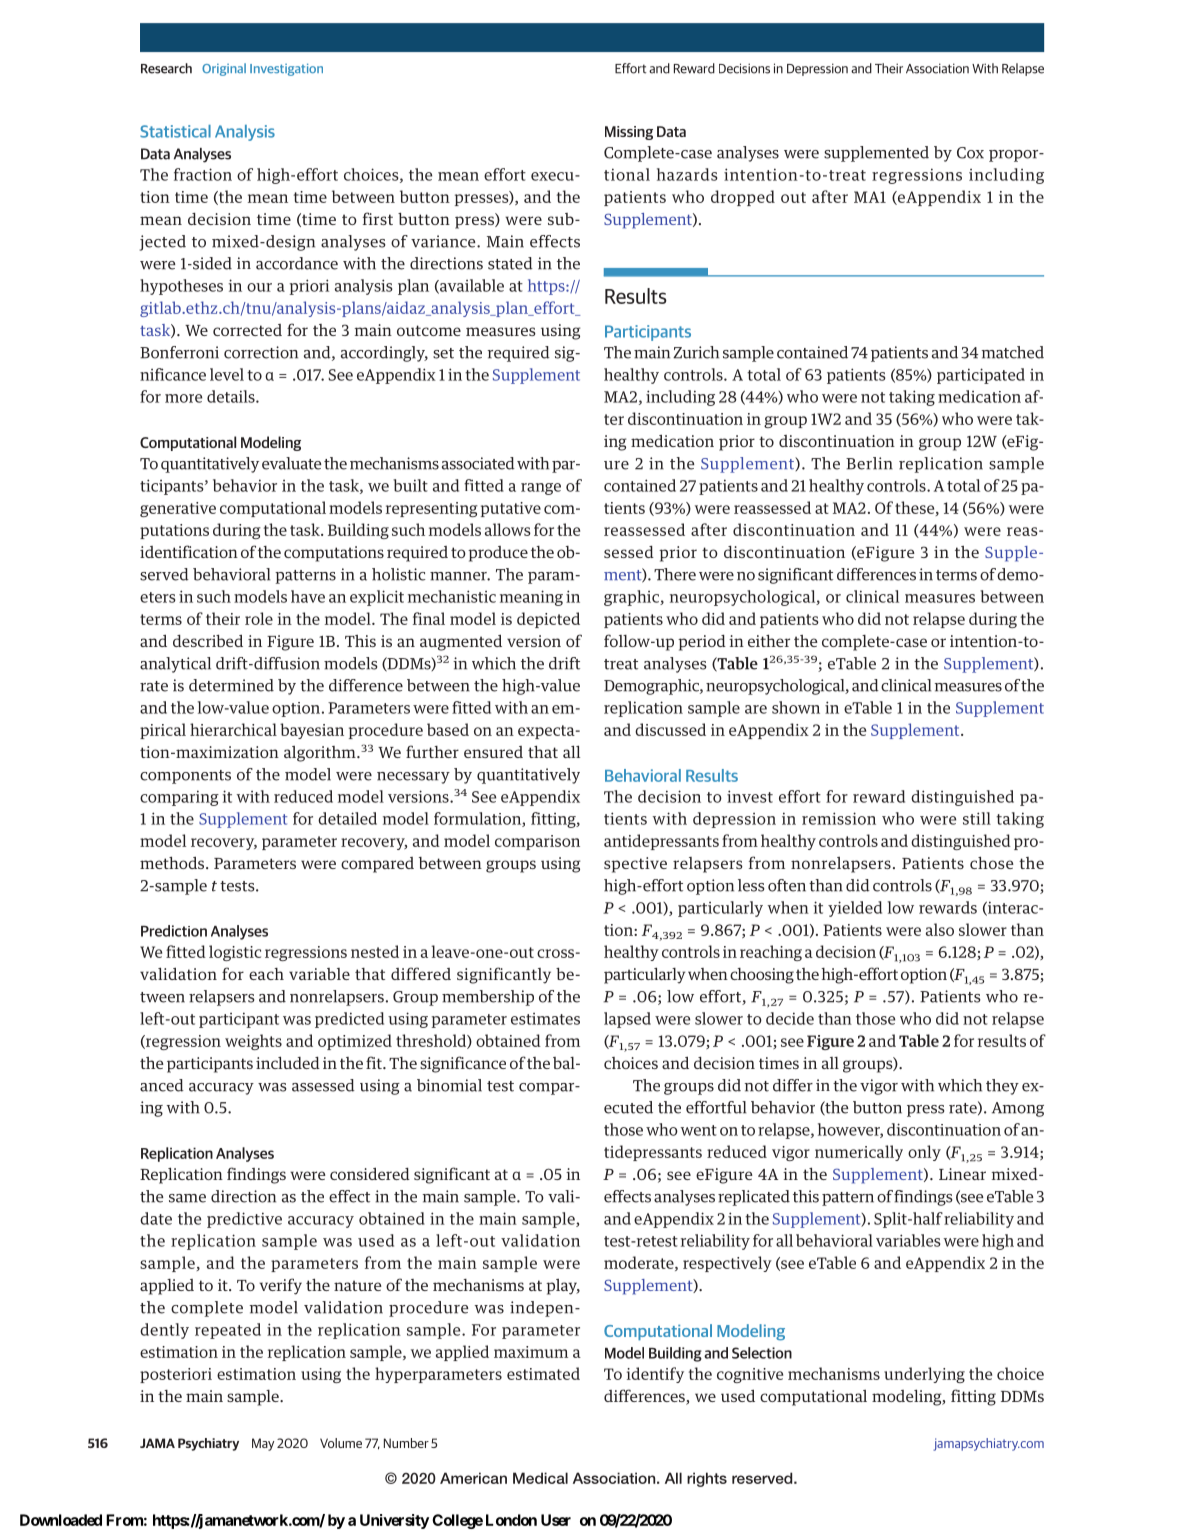 This page has height=1533, width=1185. I want to click on underlying, so click(924, 1375).
